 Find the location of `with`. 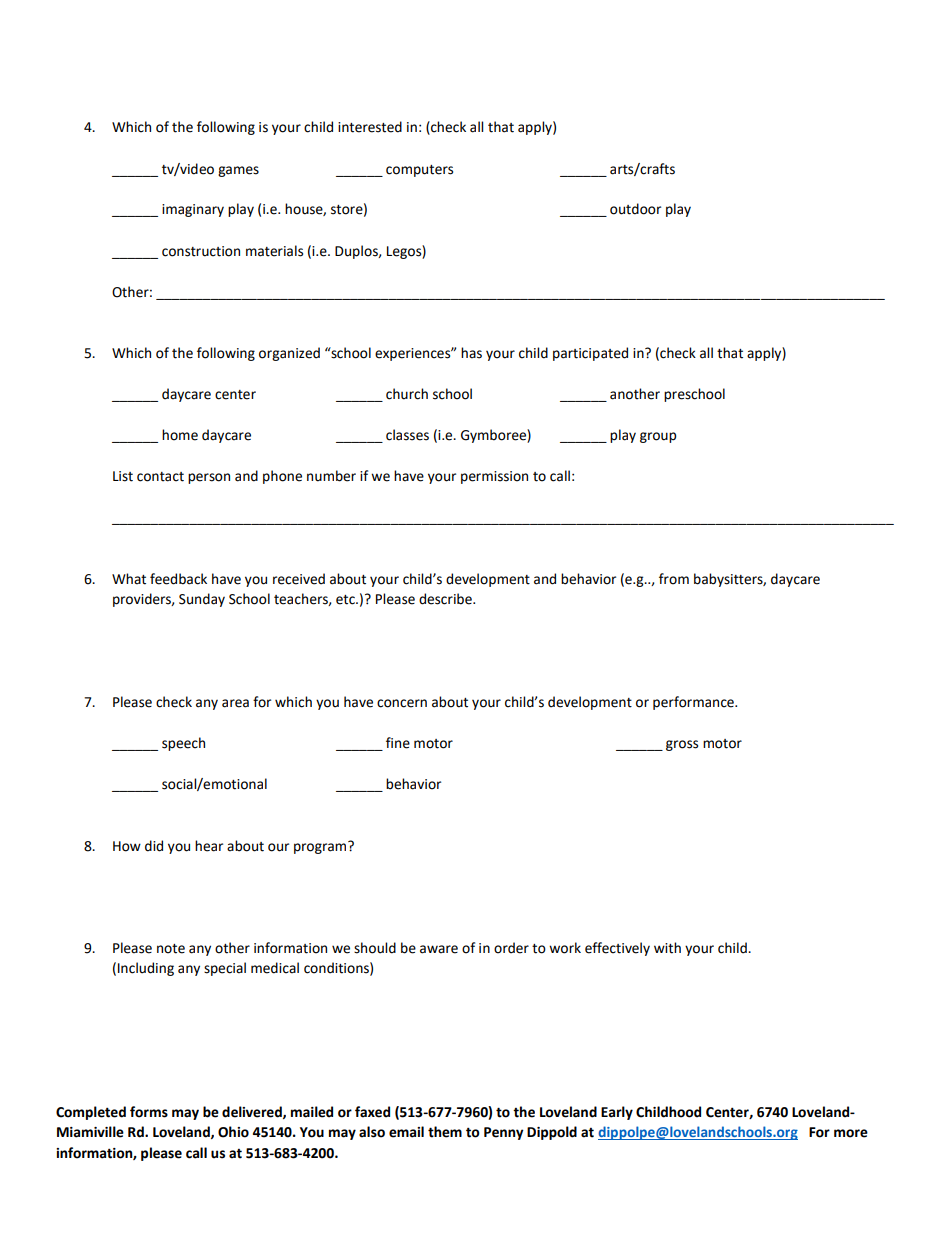

with is located at coordinates (667, 948).
